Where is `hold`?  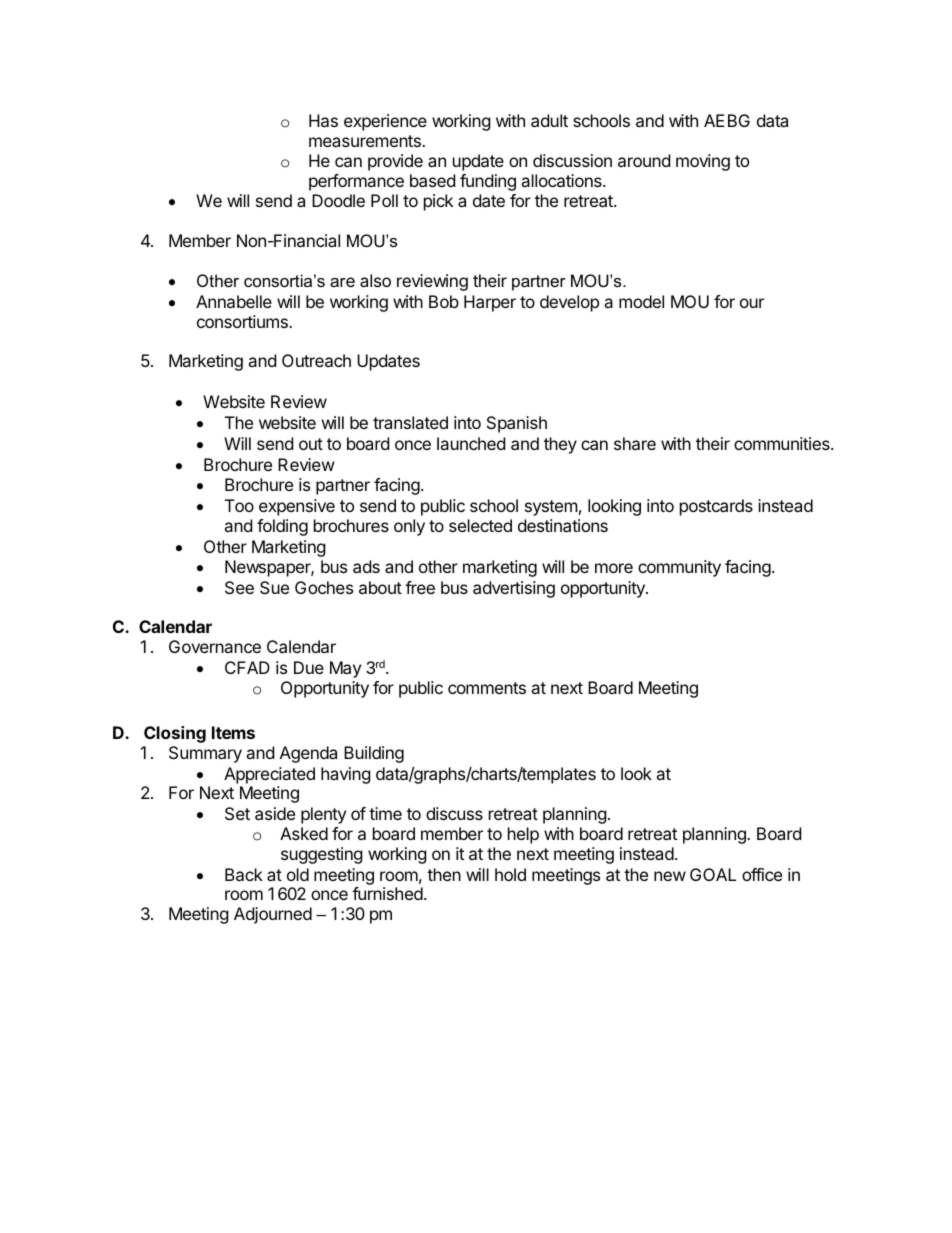 hold is located at coordinates (510, 874).
